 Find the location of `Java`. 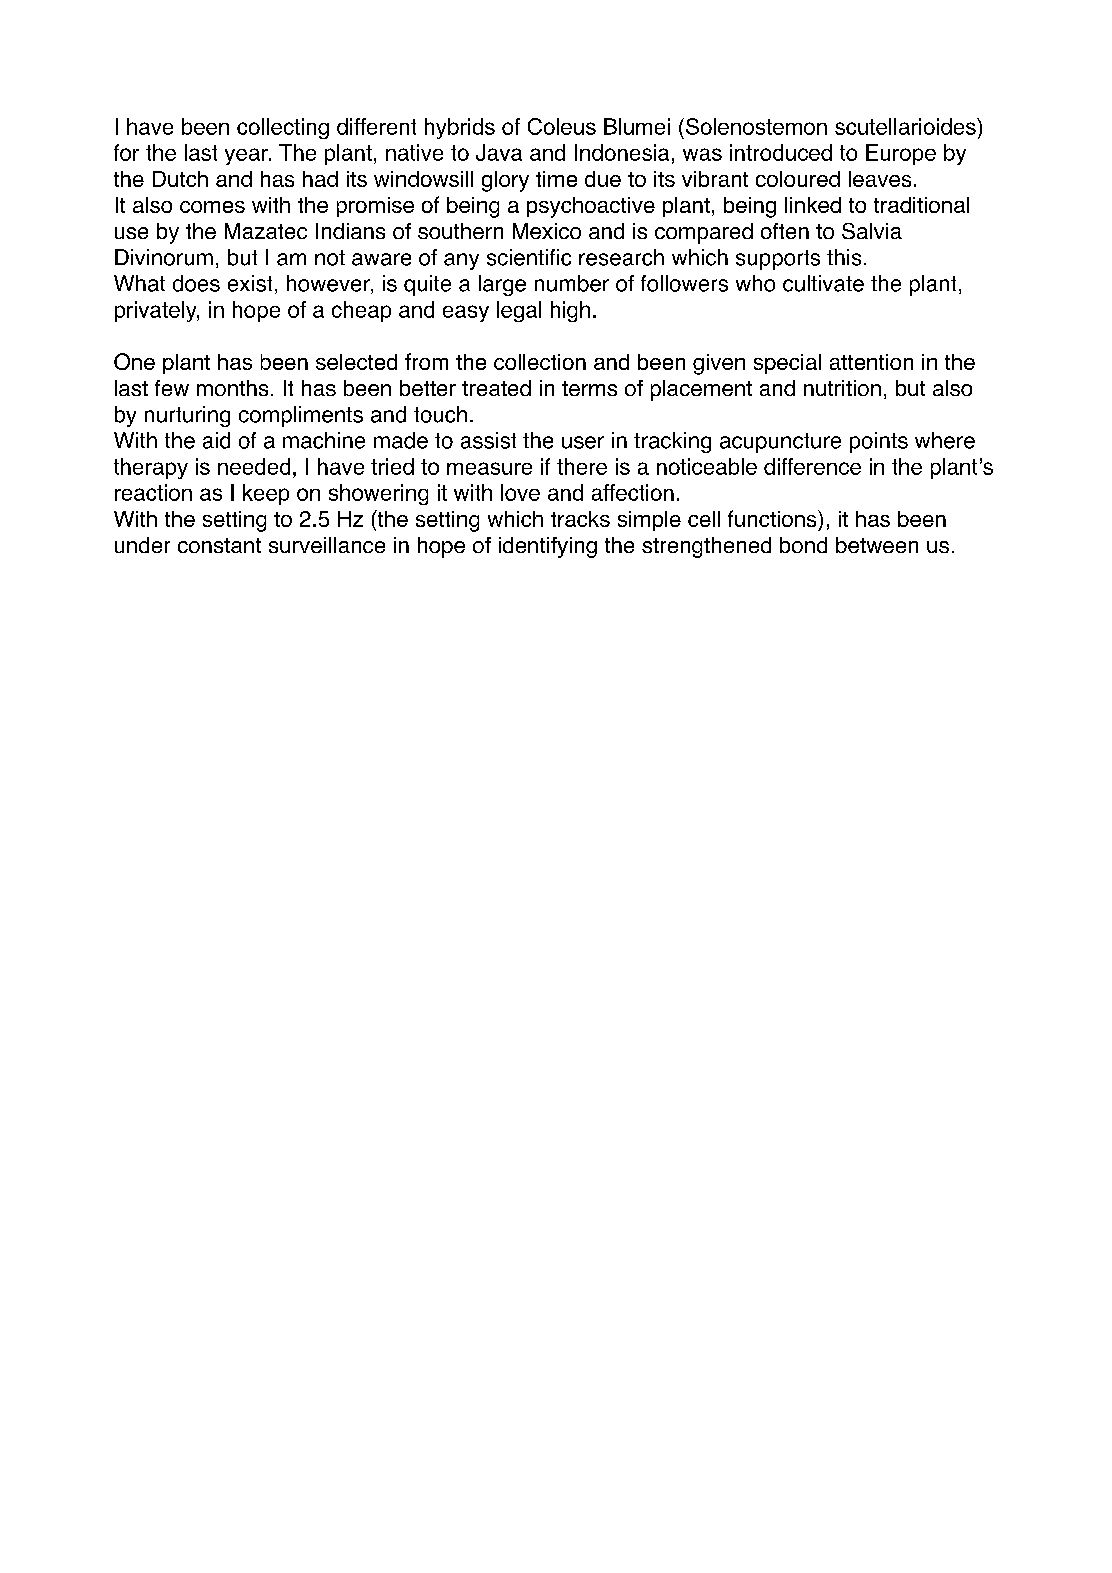

Java is located at coordinates (499, 152).
